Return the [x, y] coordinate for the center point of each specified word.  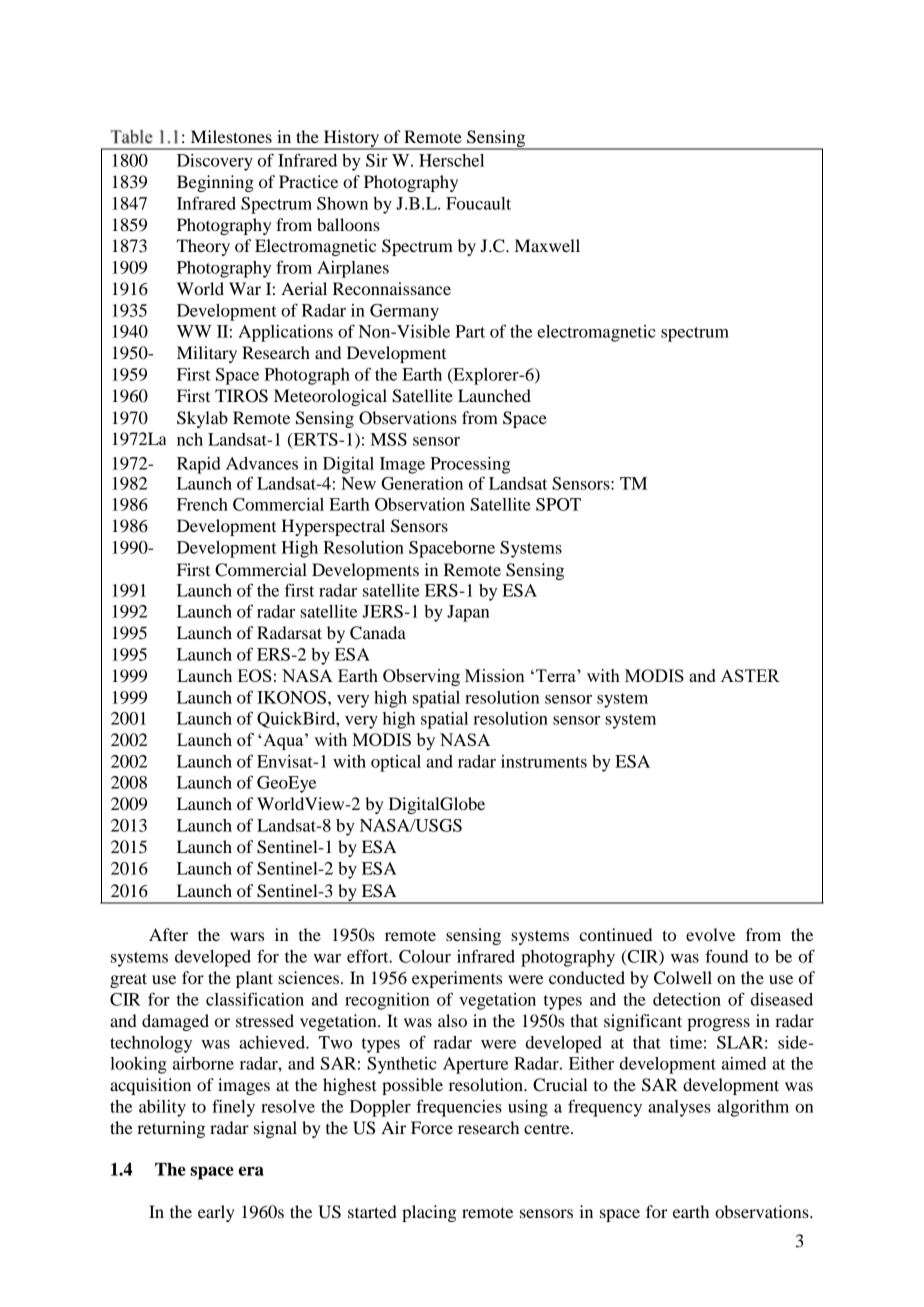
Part [470, 331]
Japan [468, 613]
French [202, 504]
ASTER [750, 675]
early [216, 1213]
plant [254, 979]
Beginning [215, 183]
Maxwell [547, 245]
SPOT [558, 504]
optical [396, 763]
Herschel [451, 160]
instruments [544, 761]
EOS [254, 675]
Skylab [202, 419]
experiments [457, 979]
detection [687, 999]
